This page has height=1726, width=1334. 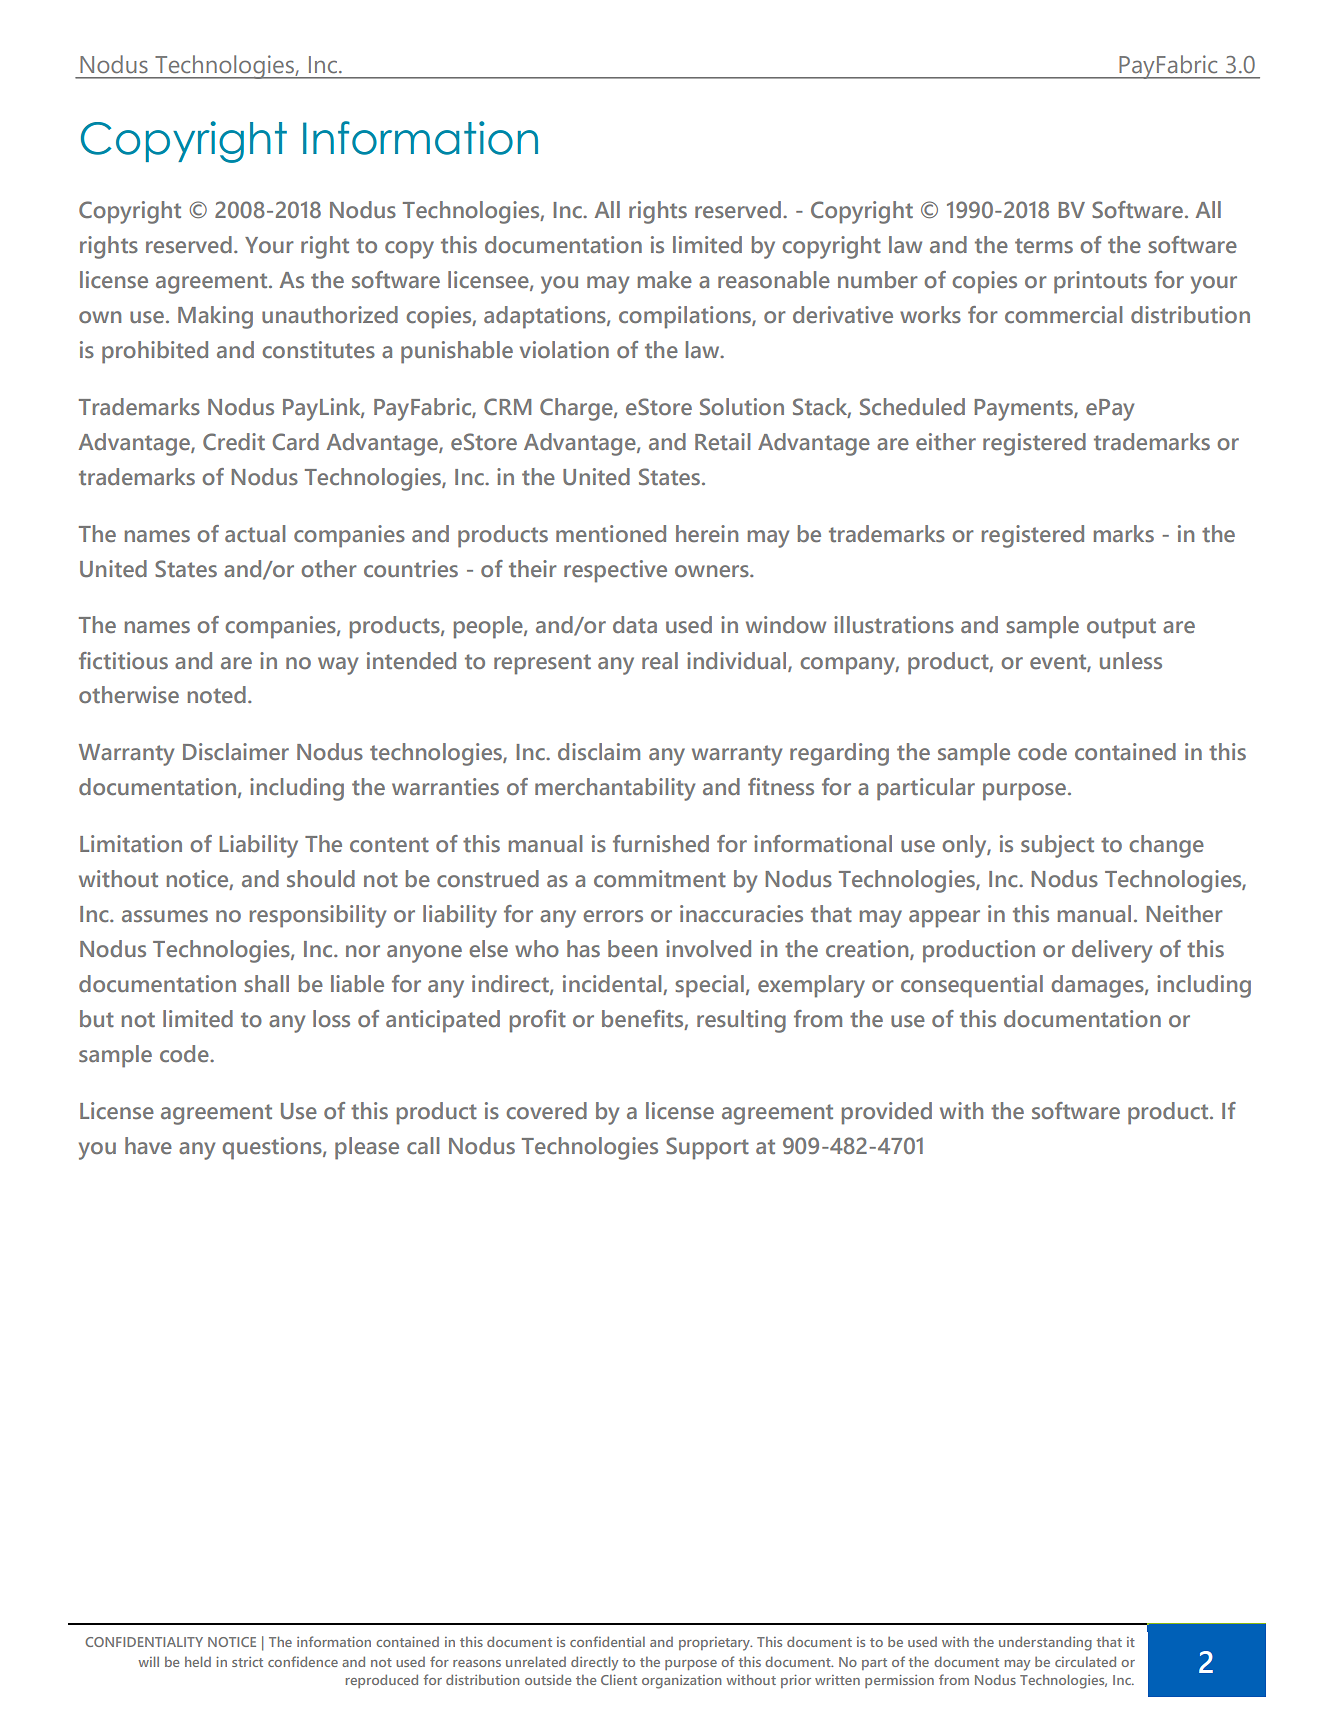 What do you see at coordinates (546, 1110) in the page?
I see `covered` at bounding box center [546, 1110].
